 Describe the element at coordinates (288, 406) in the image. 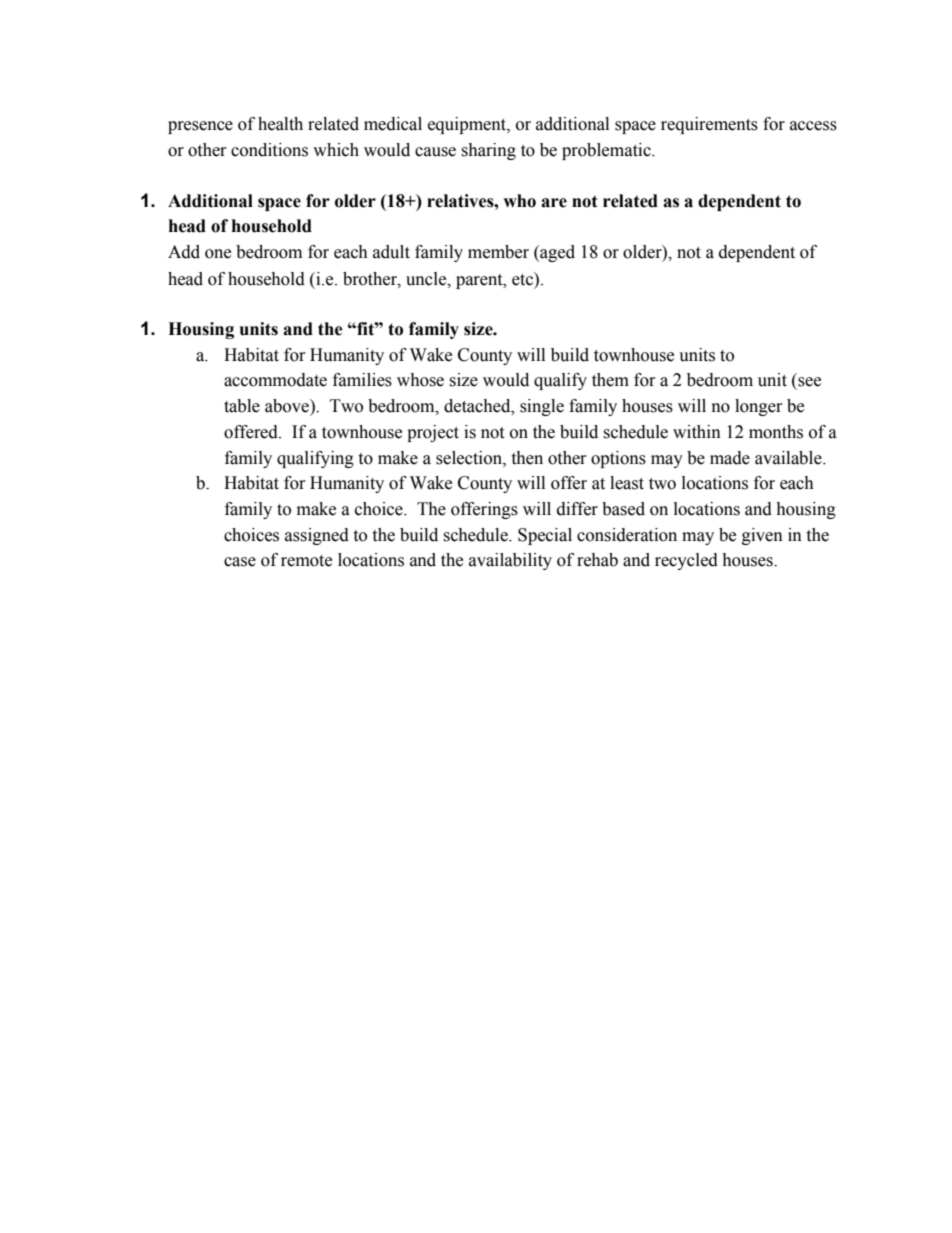

I see `above` at that location.
